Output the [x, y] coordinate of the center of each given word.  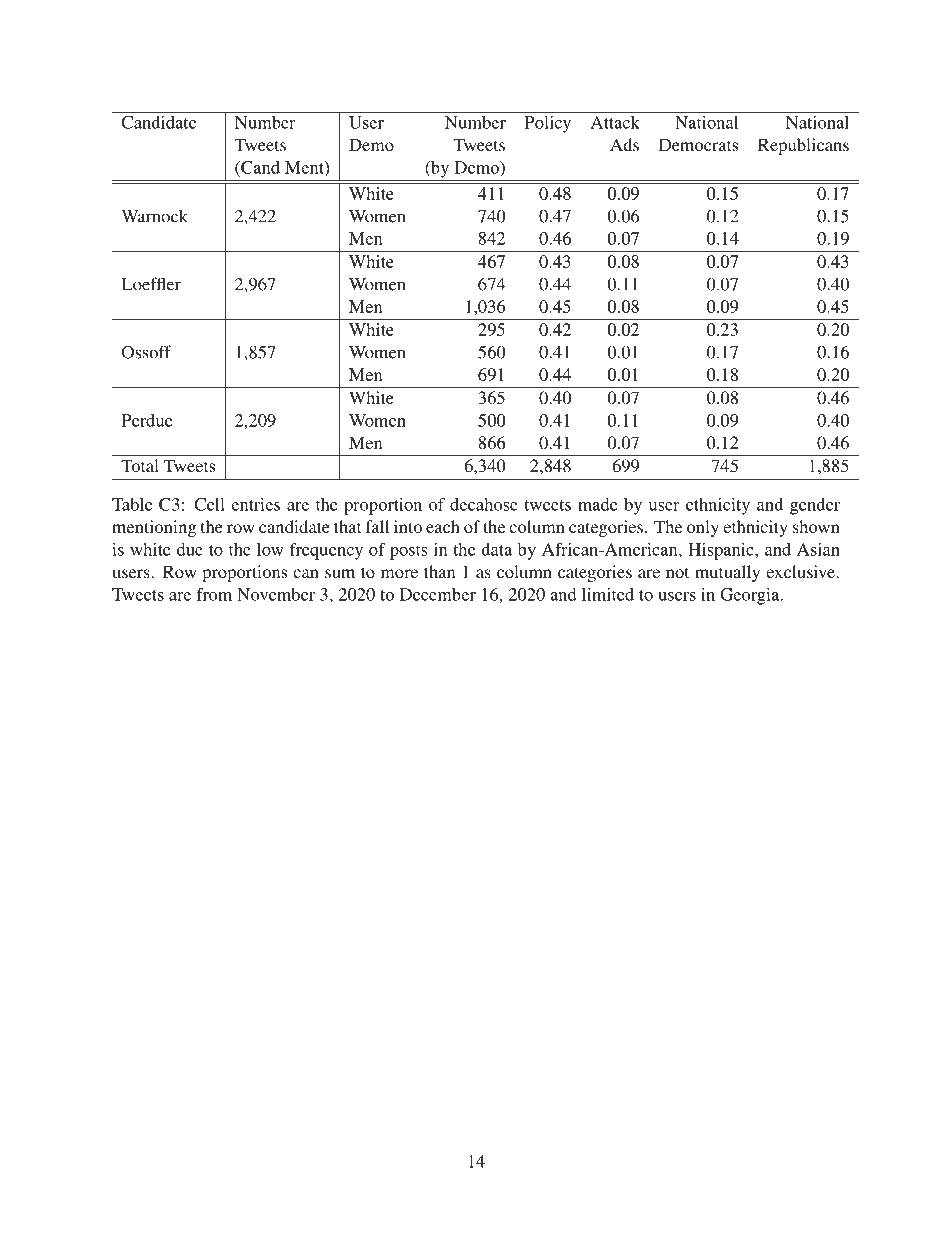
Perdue [147, 420]
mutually [727, 573]
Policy [548, 124]
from [214, 594]
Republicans [803, 146]
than [439, 571]
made [598, 504]
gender [815, 506]
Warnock [154, 216]
